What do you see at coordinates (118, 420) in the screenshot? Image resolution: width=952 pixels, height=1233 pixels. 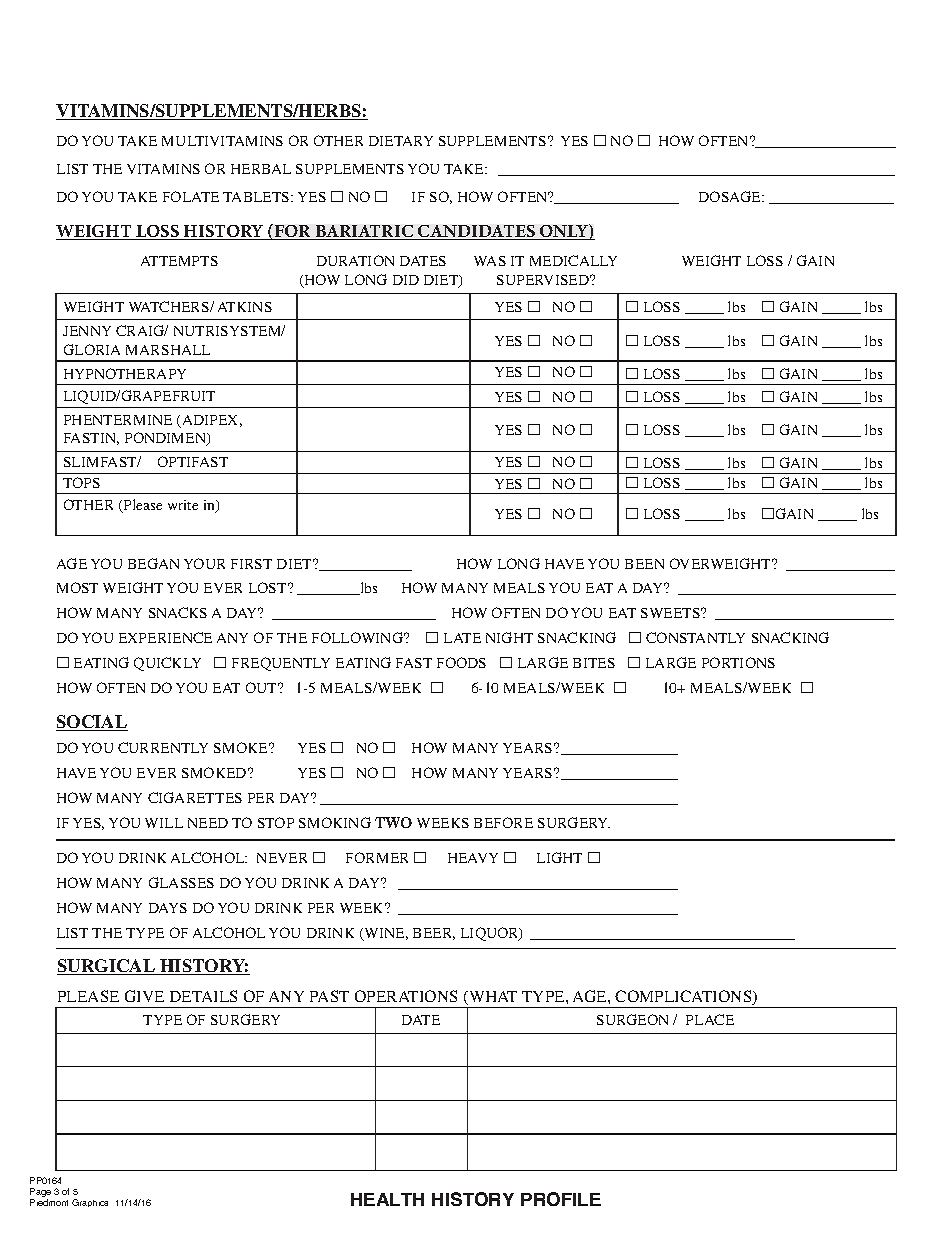 I see `PHENTERMINE` at bounding box center [118, 420].
